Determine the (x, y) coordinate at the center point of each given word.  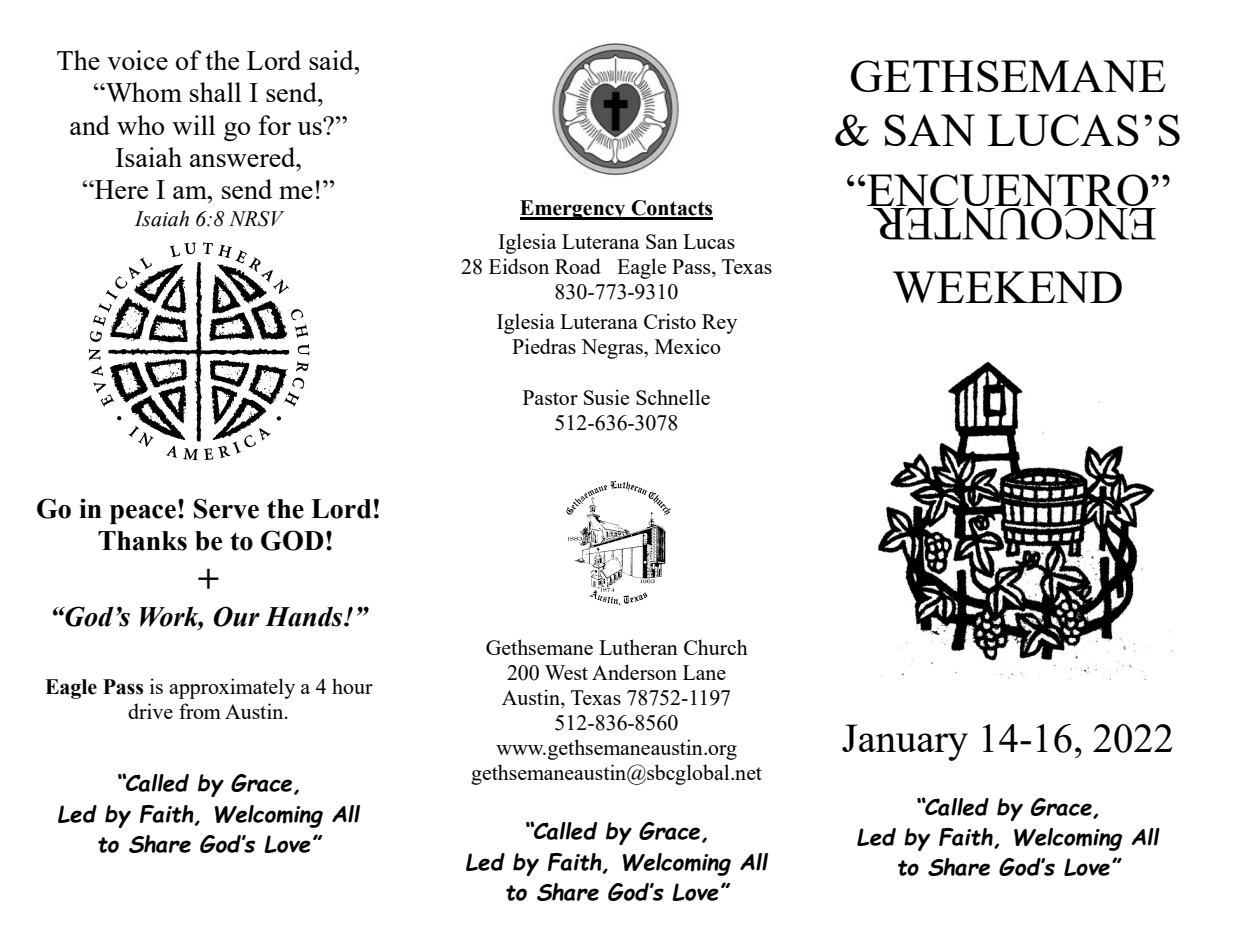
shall (215, 92)
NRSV (257, 219)
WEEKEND (1007, 287)
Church (716, 647)
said (332, 60)
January (905, 742)
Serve (226, 508)
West (566, 672)
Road (578, 266)
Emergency (574, 210)
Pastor (550, 397)
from (200, 711)
